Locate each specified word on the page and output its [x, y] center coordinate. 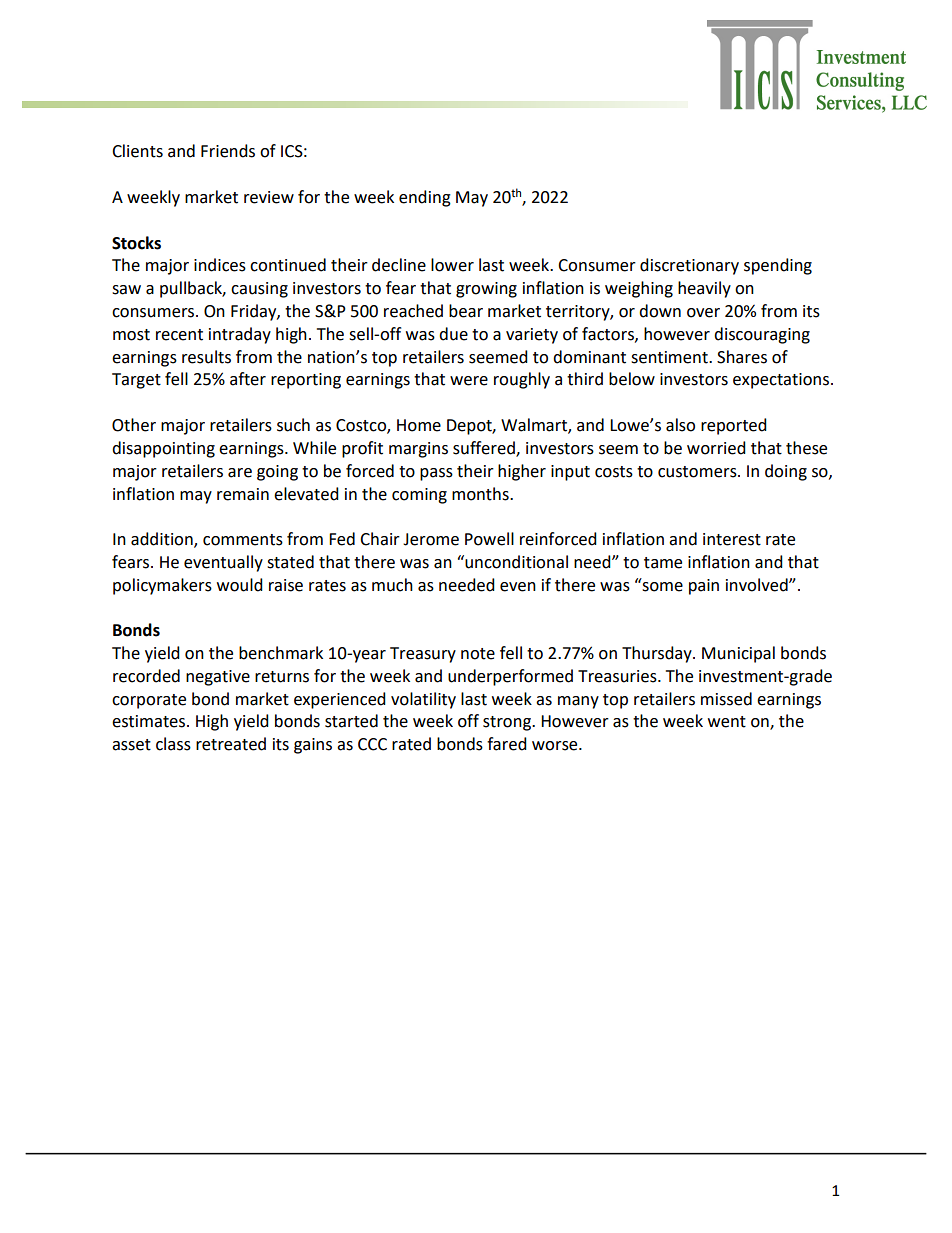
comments [243, 540]
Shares [742, 357]
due [453, 334]
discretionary [689, 266]
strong [508, 723]
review [269, 197]
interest [732, 539]
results [206, 357]
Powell [489, 539]
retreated [231, 744]
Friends [228, 151]
